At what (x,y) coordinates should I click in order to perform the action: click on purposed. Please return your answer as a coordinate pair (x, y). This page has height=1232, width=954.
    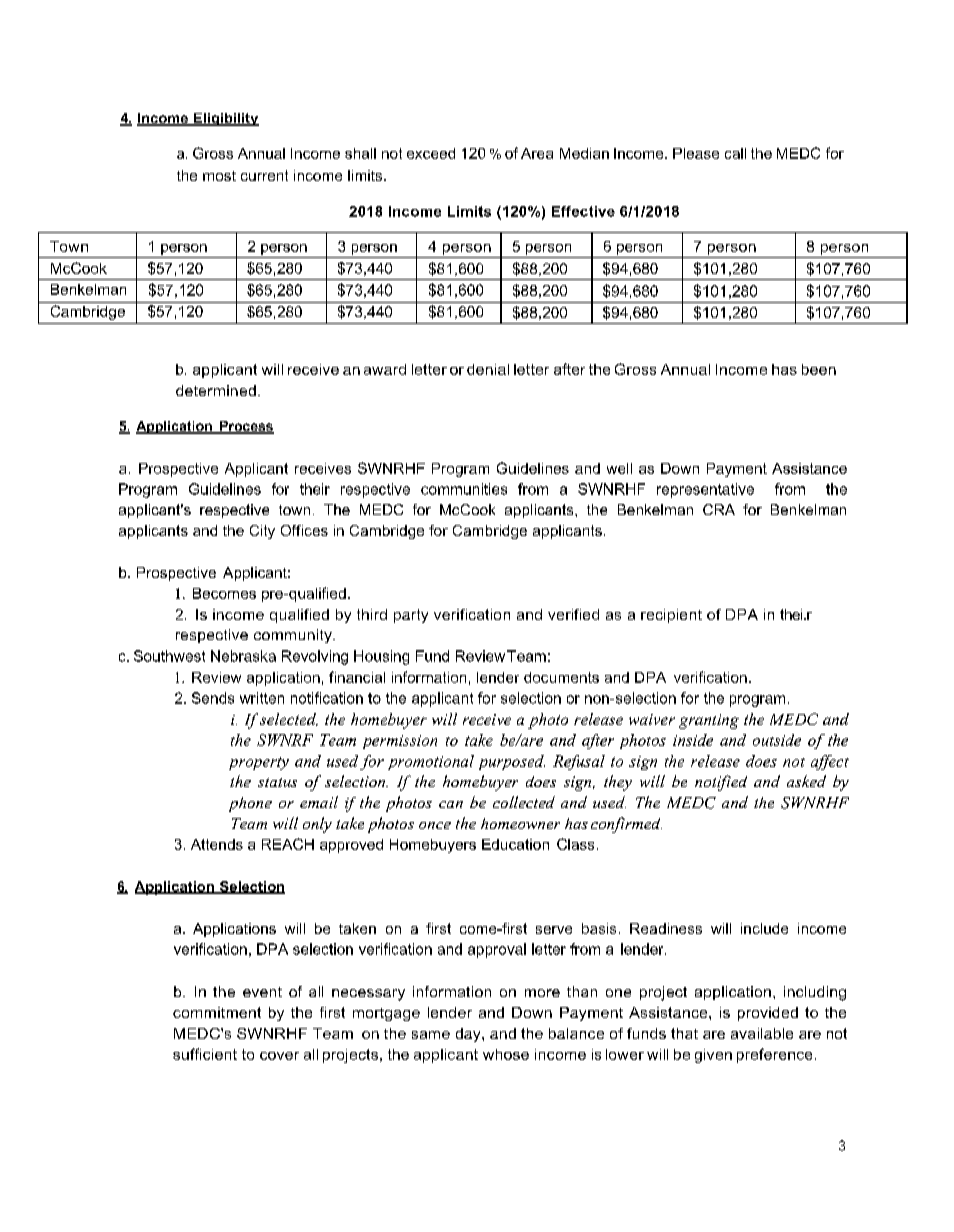
    Looking at the image, I should click on (512, 762).
